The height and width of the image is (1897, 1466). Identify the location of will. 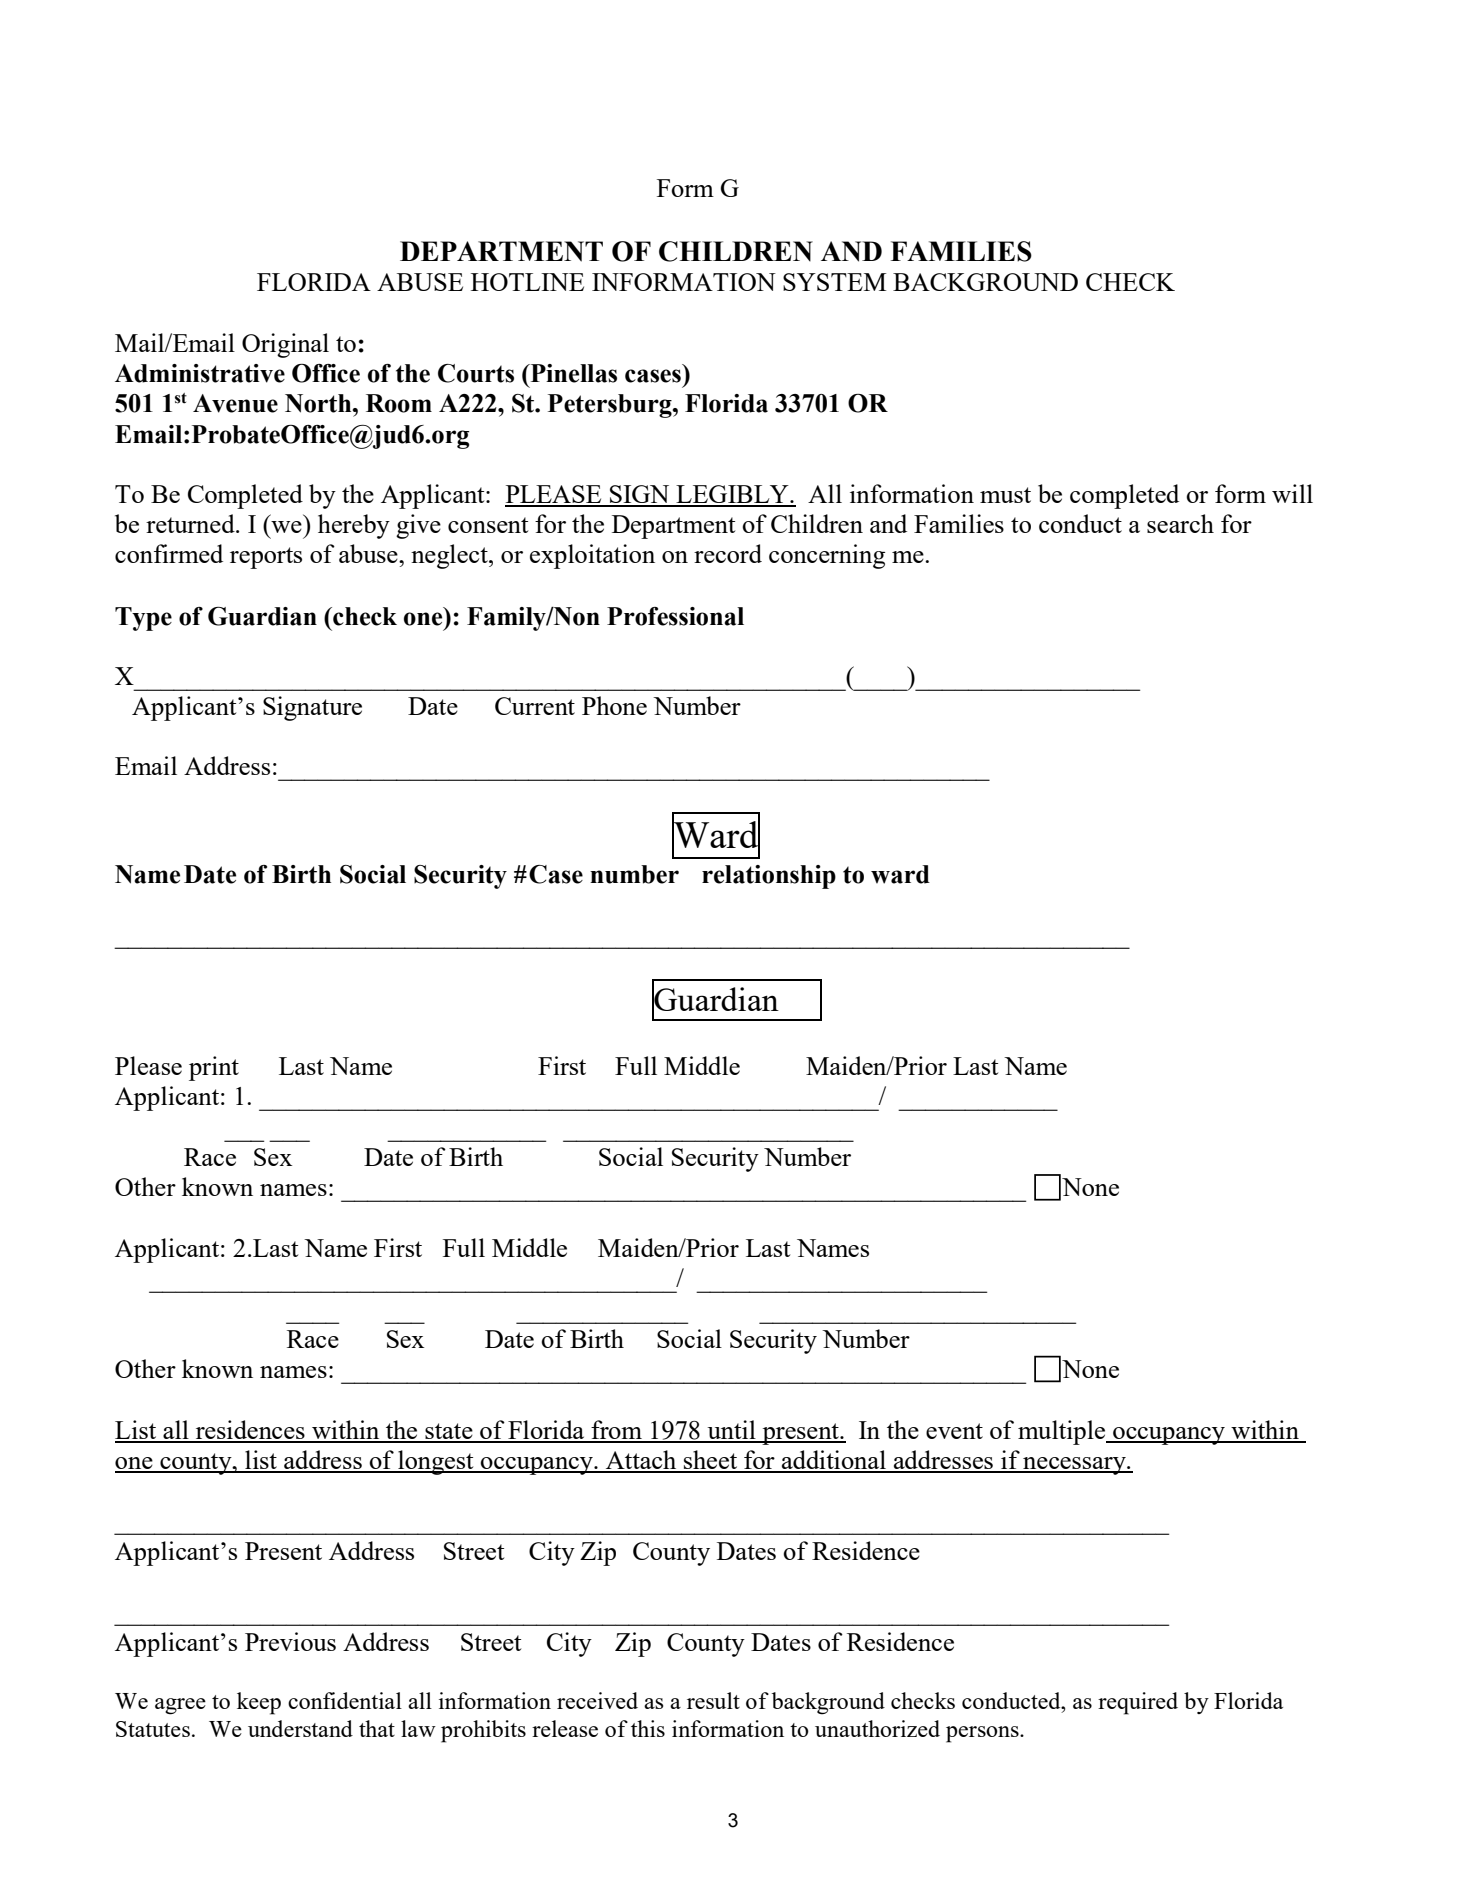
(1292, 493).
